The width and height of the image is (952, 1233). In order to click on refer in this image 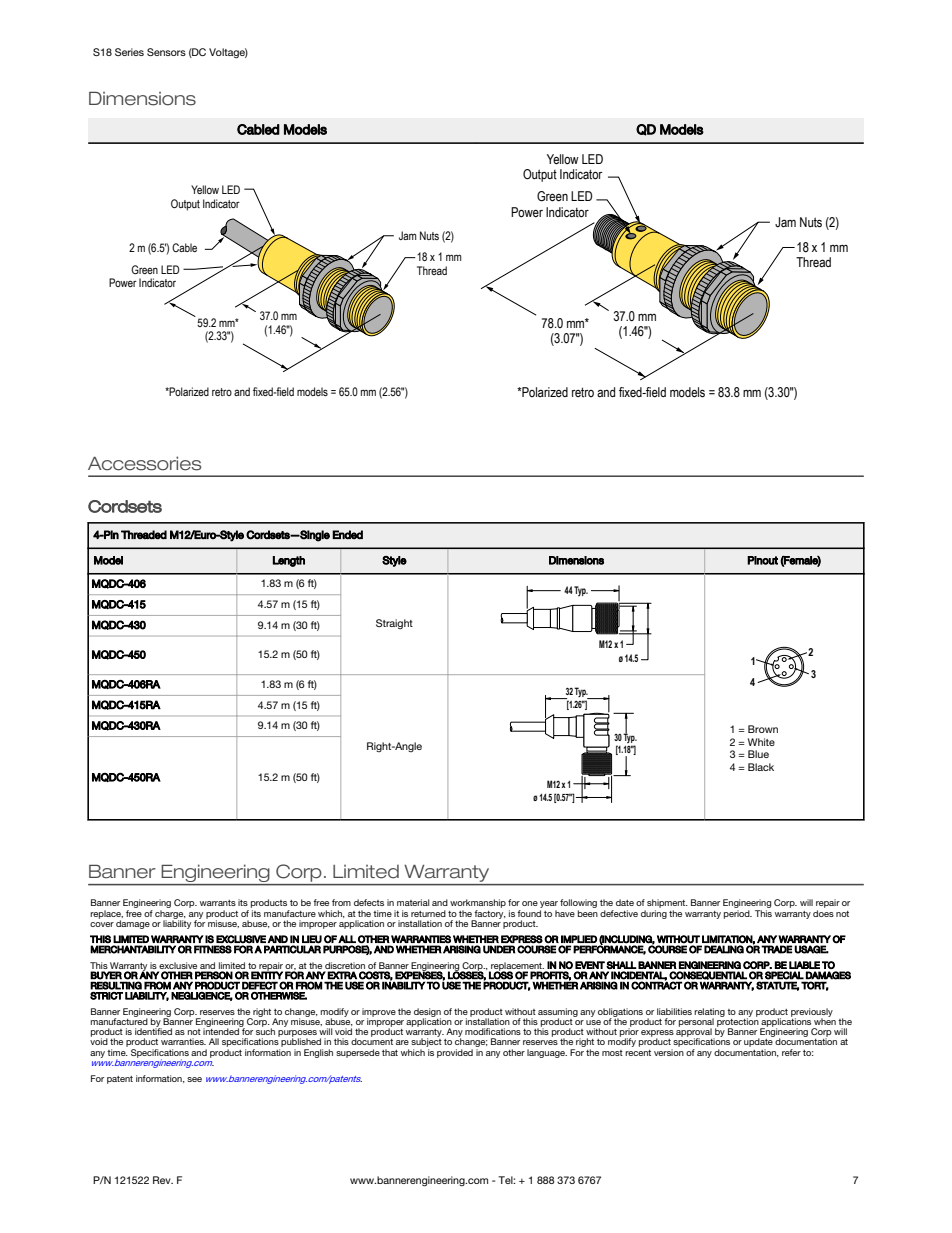, I will do `click(791, 1052)`.
